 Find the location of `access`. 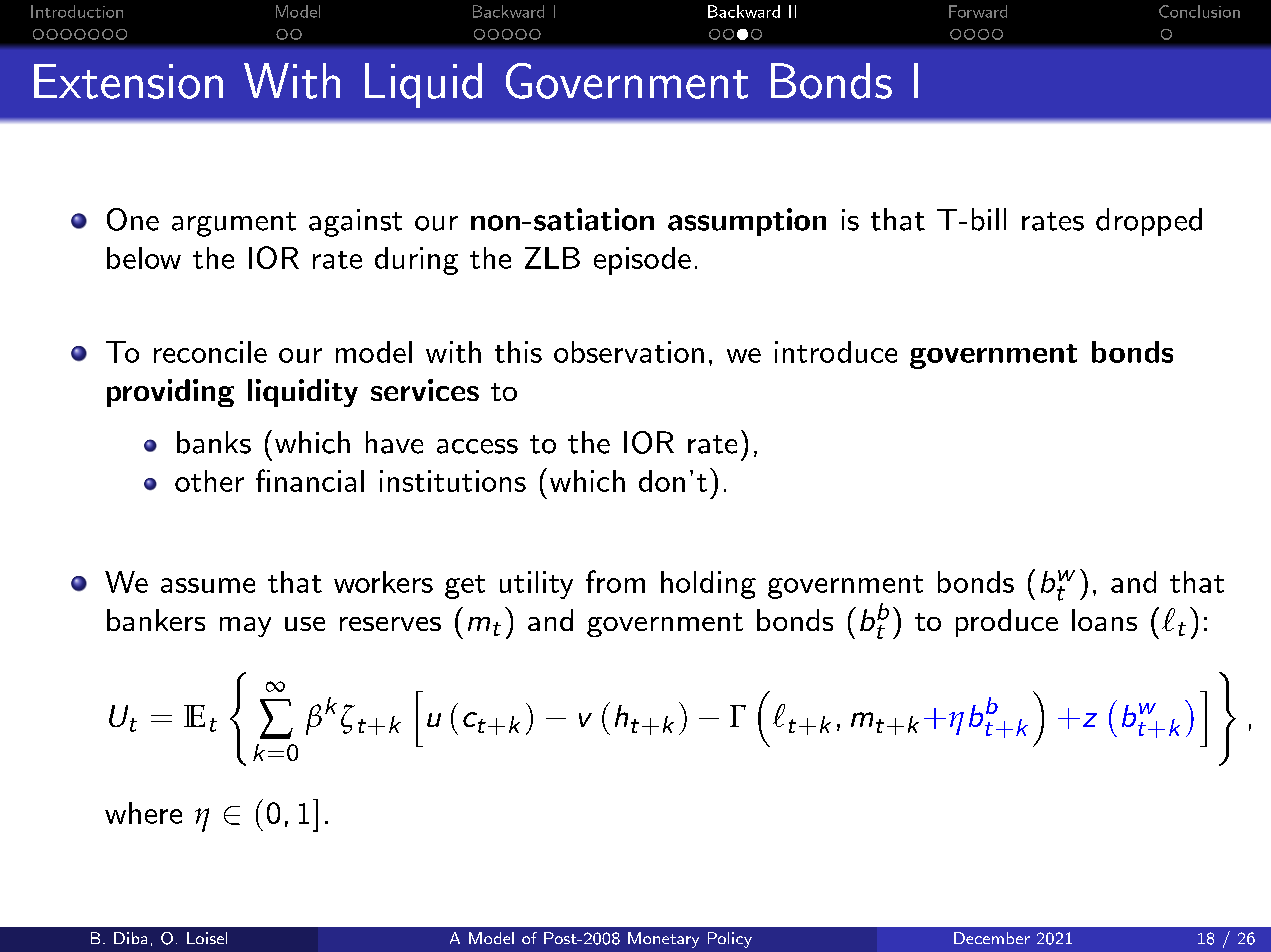

access is located at coordinates (477, 446).
